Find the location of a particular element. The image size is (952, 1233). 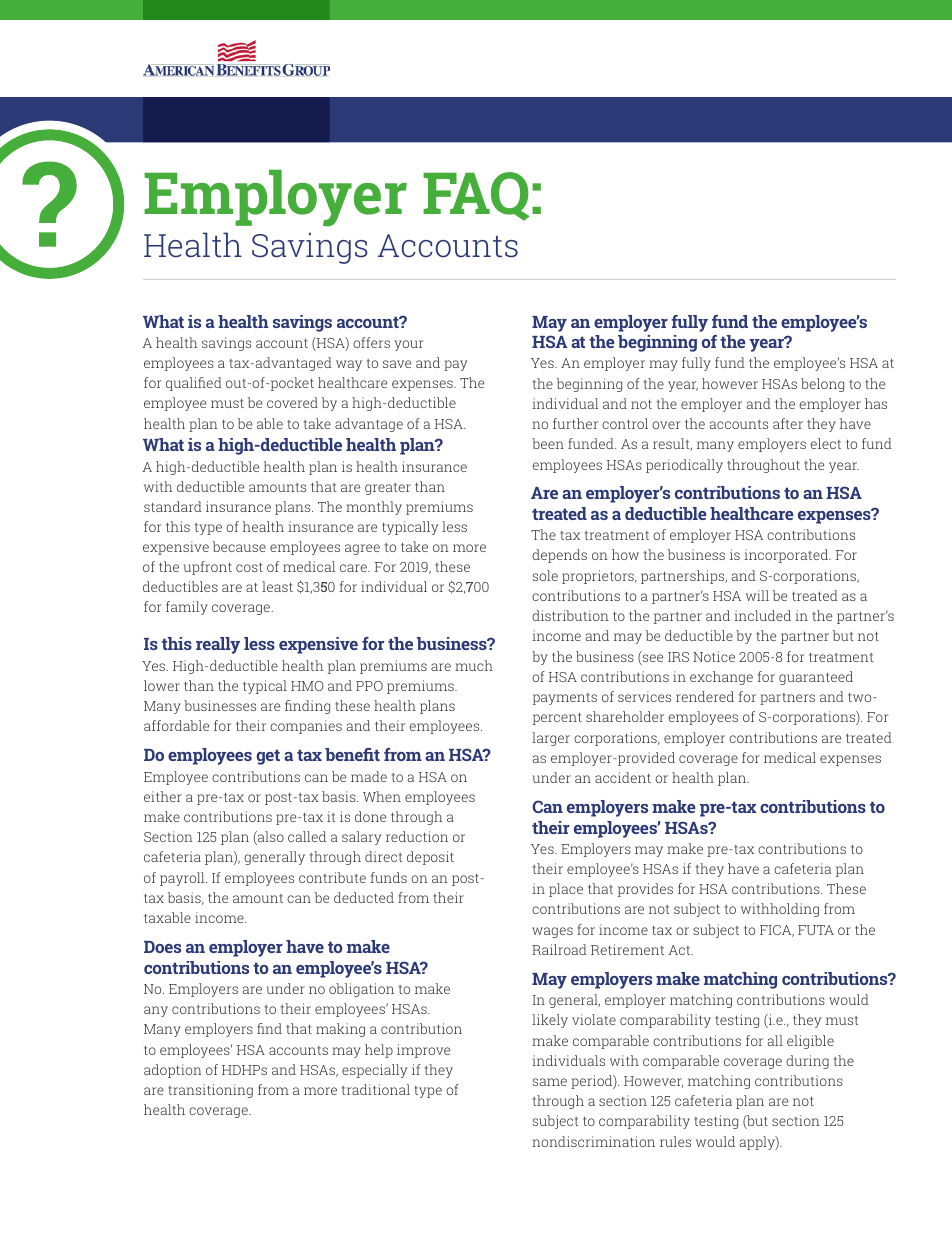

Does is located at coordinates (162, 947).
